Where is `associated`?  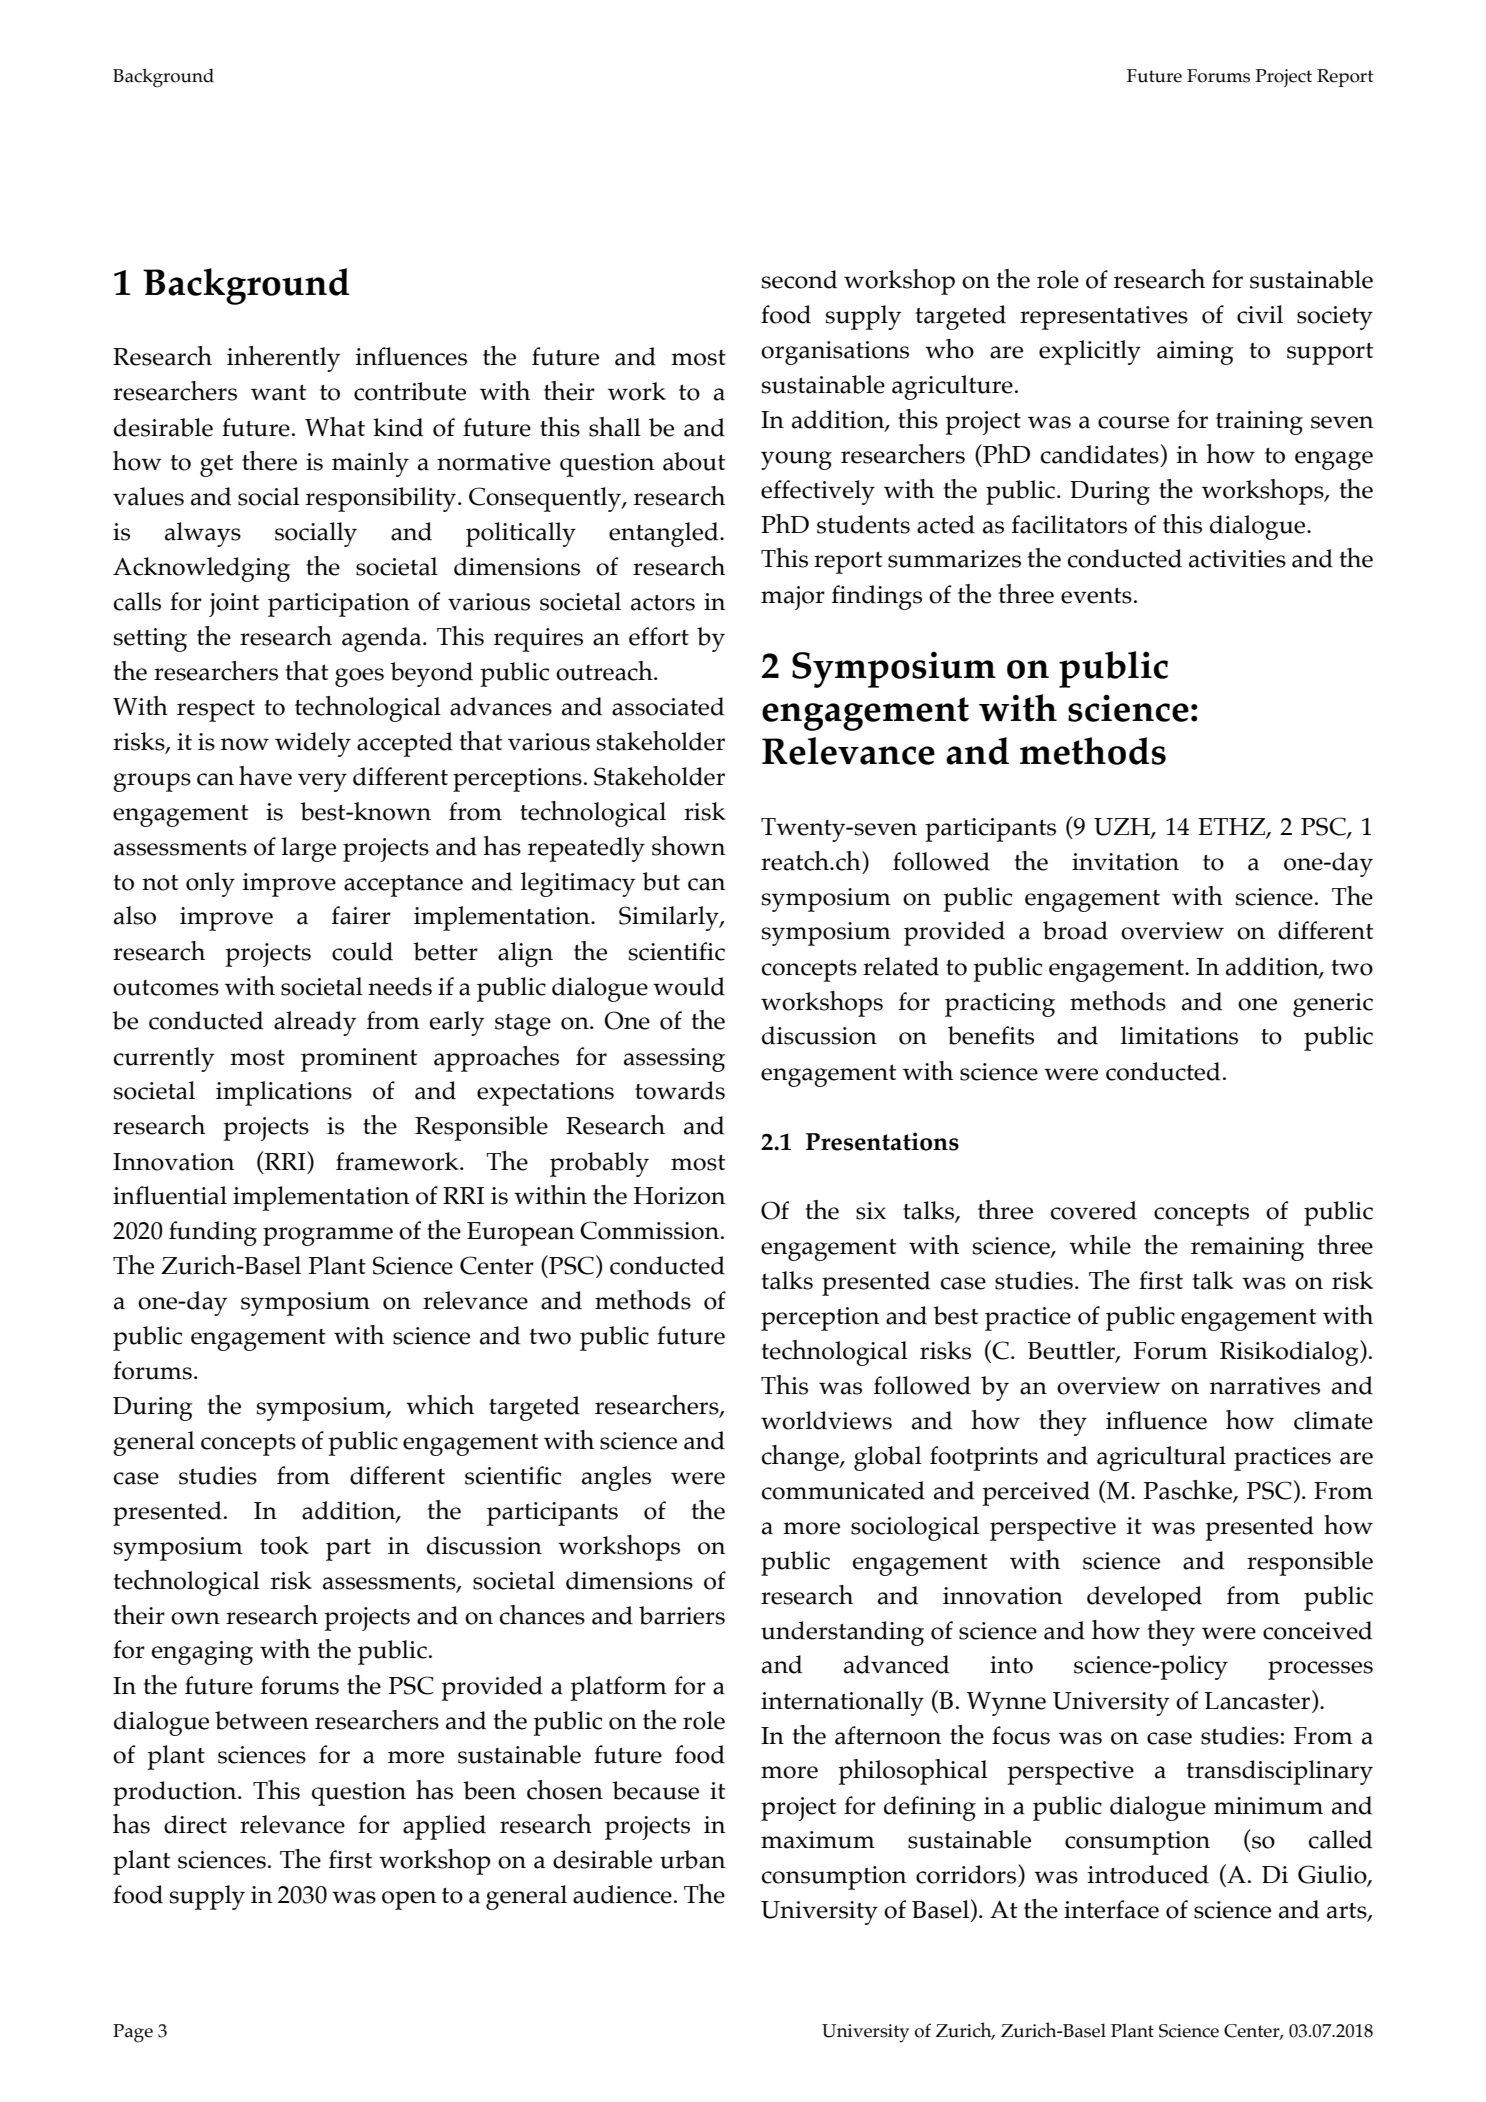
associated is located at coordinates (668, 706).
